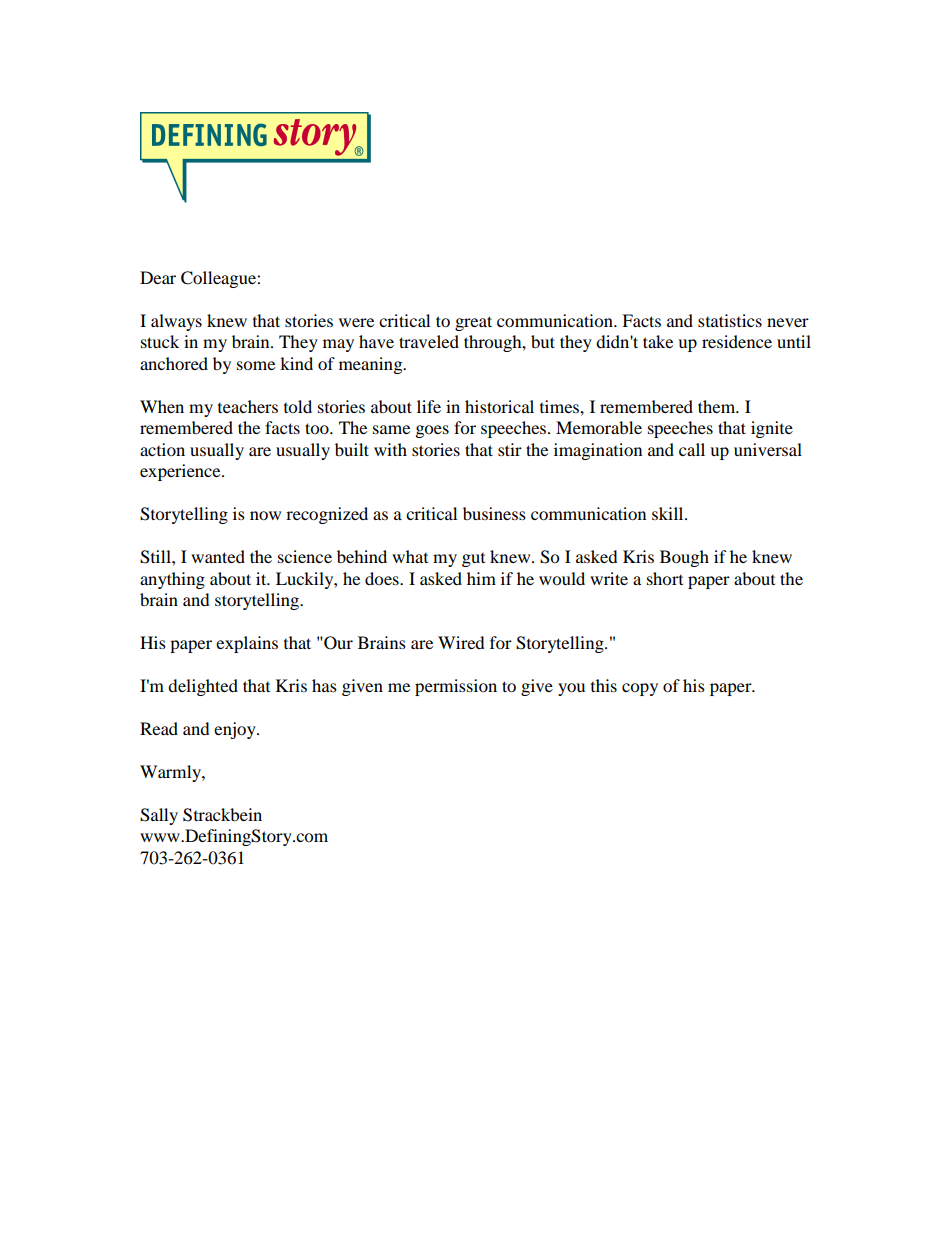 Image resolution: width=952 pixels, height=1233 pixels. What do you see at coordinates (181, 472) in the document?
I see `experience` at bounding box center [181, 472].
